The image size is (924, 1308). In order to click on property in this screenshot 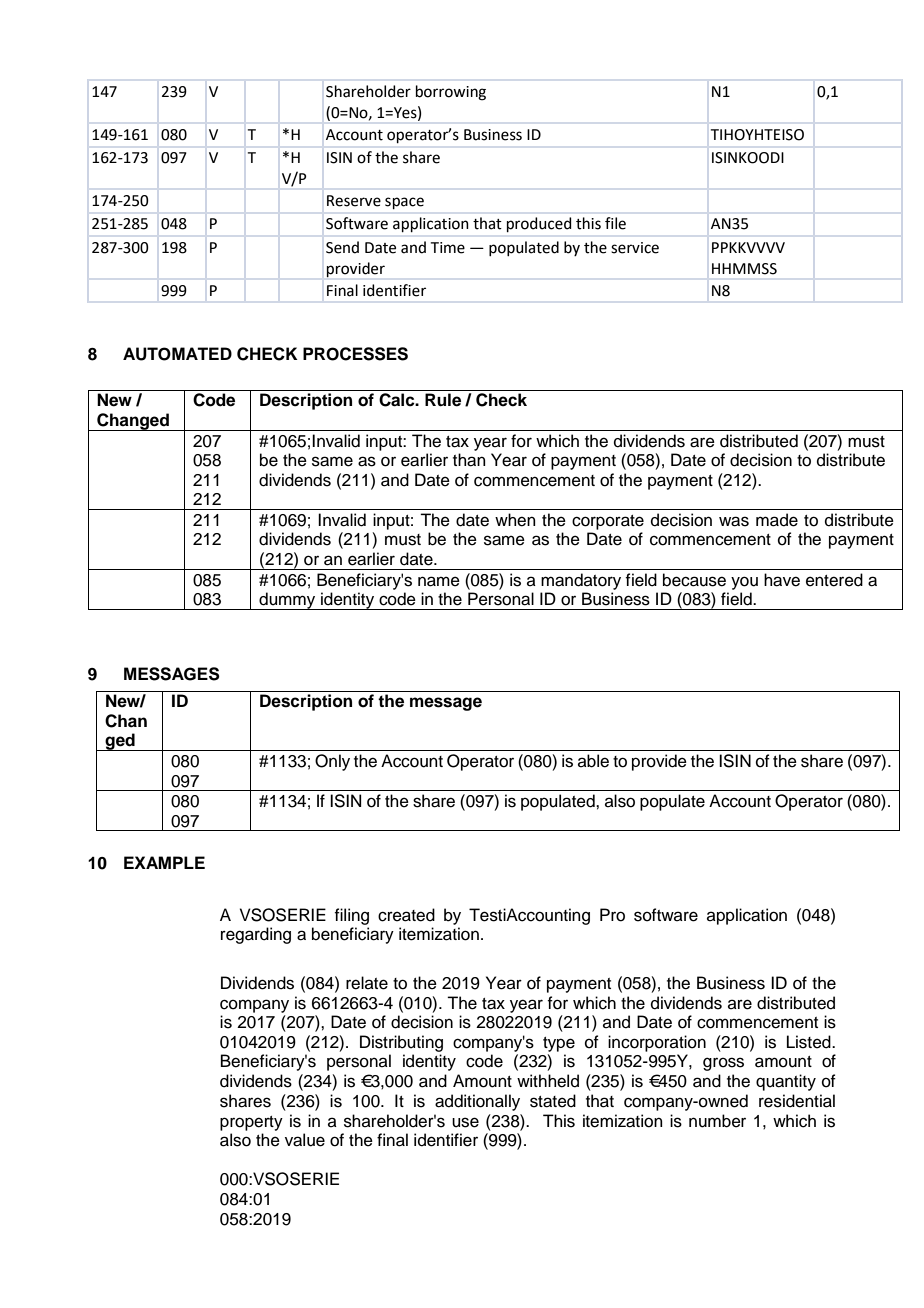, I will do `click(251, 1123)`.
